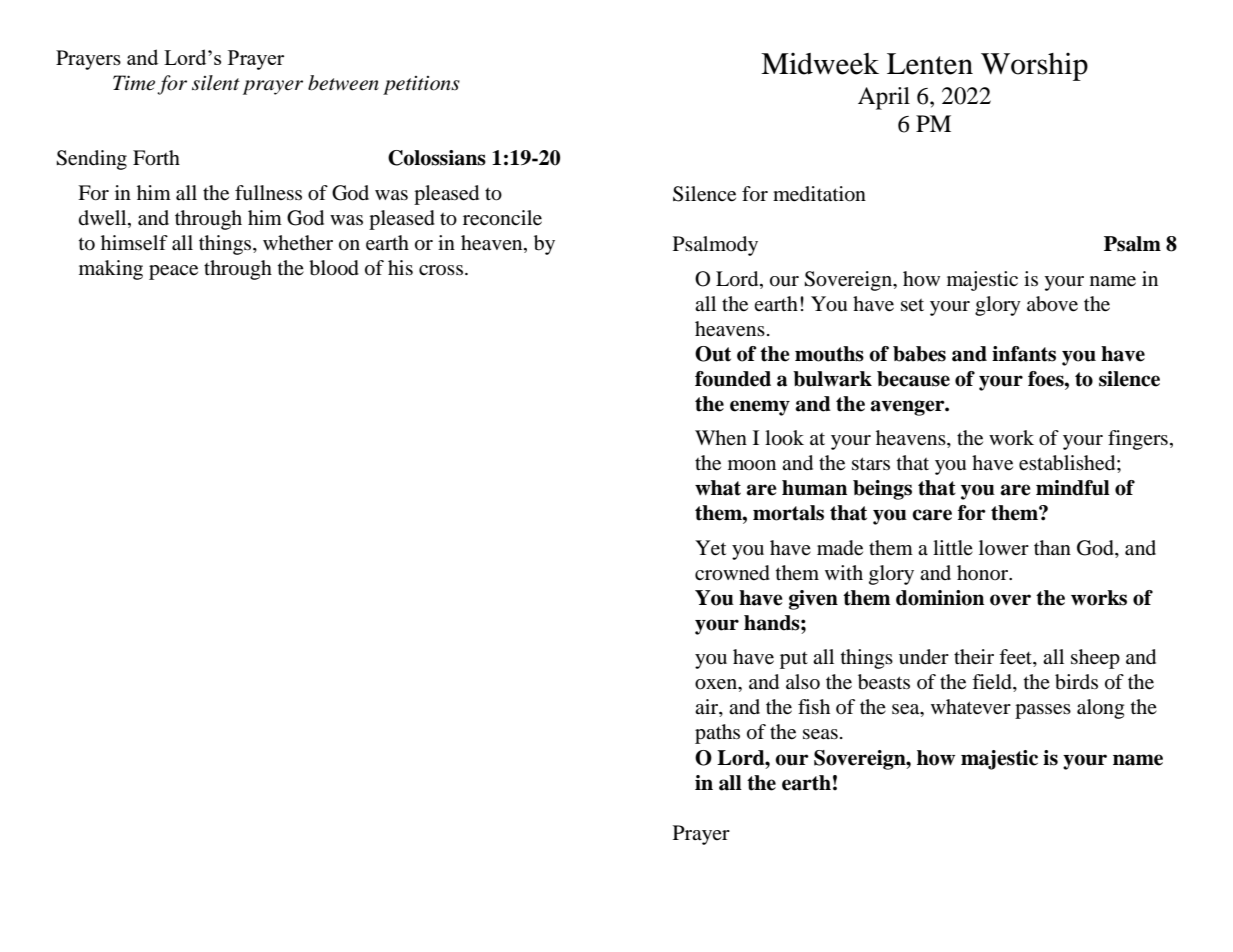 The height and width of the screenshot is (952, 1233). I want to click on peace, so click(173, 272).
